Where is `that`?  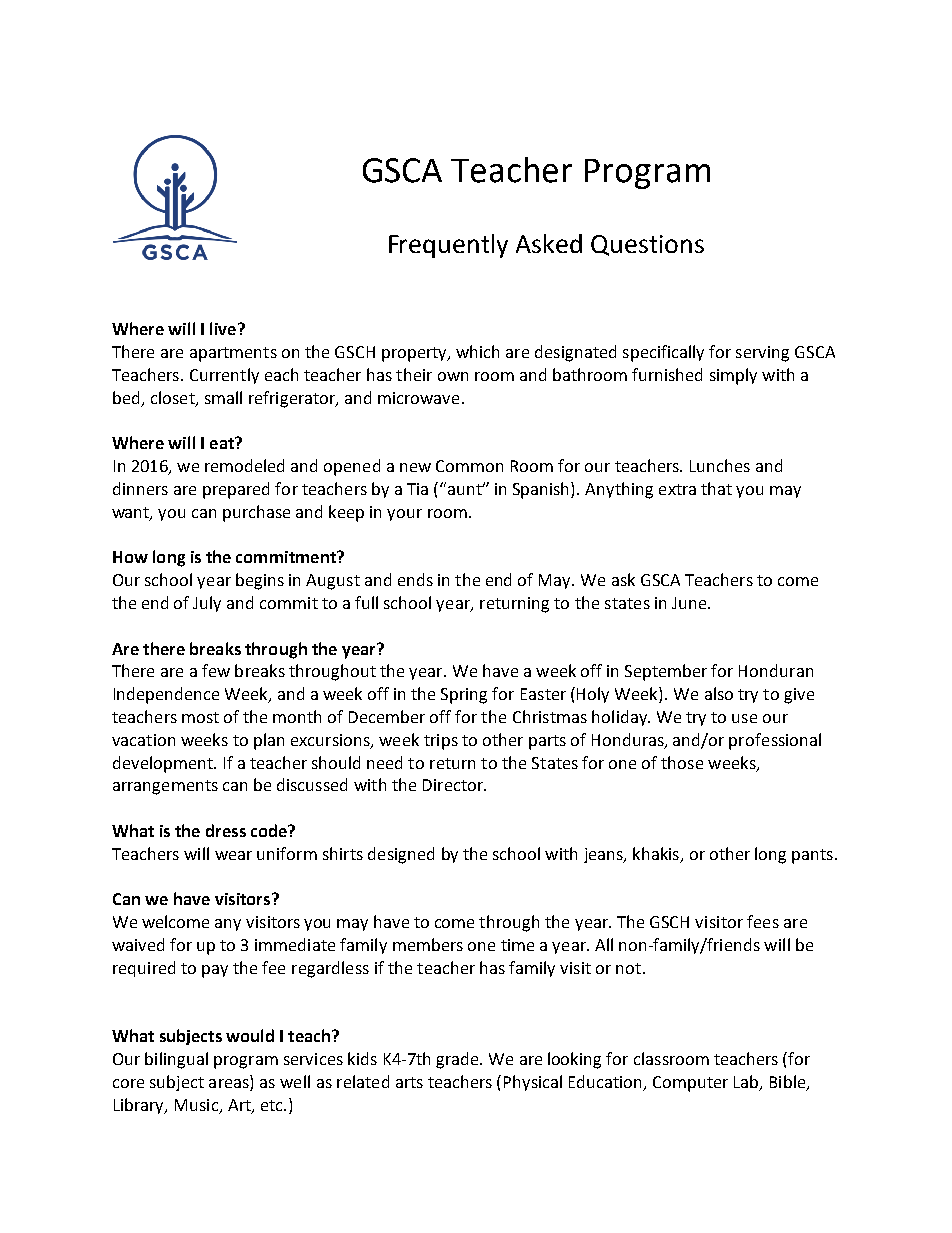 that is located at coordinates (716, 488).
